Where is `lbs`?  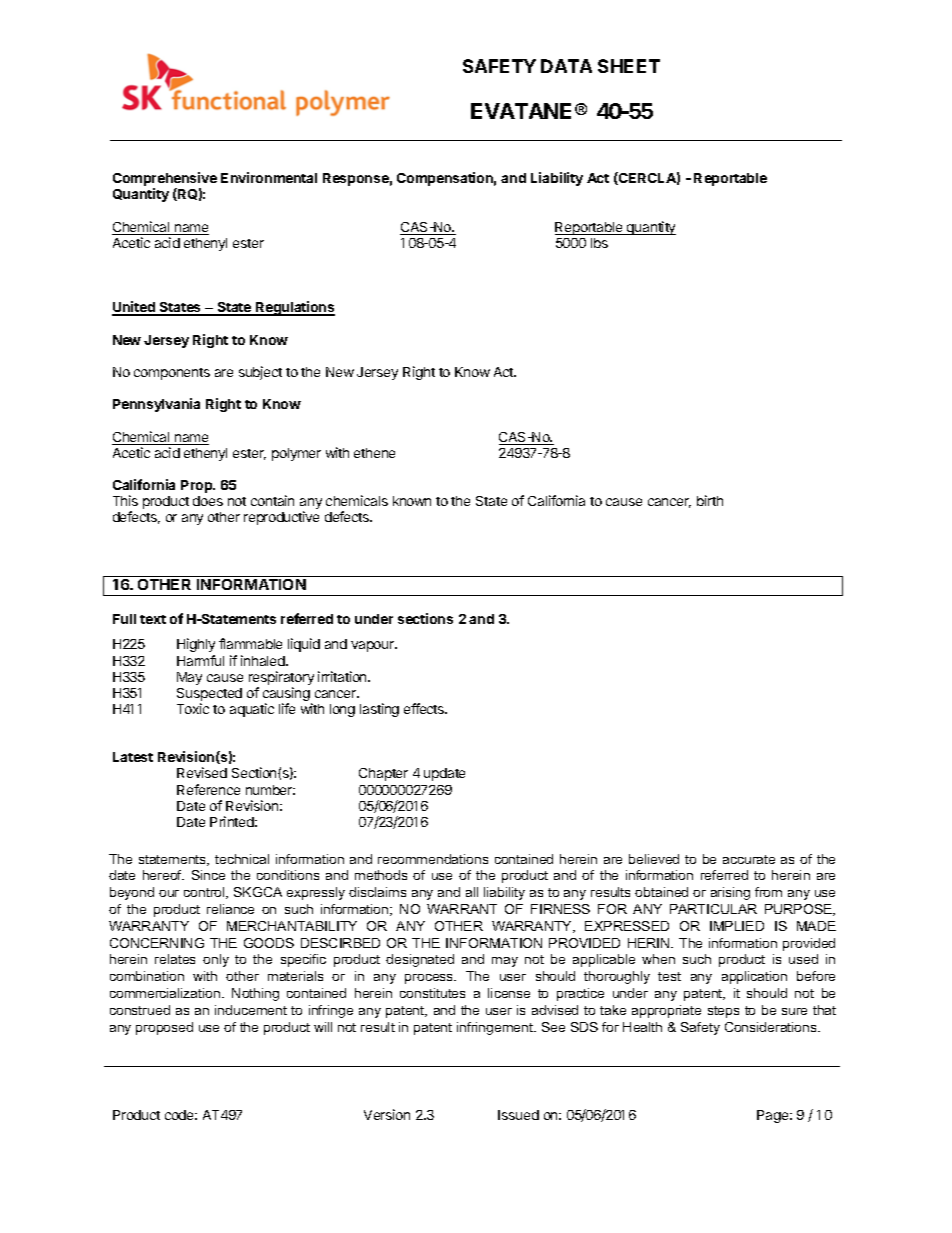 lbs is located at coordinates (599, 243).
